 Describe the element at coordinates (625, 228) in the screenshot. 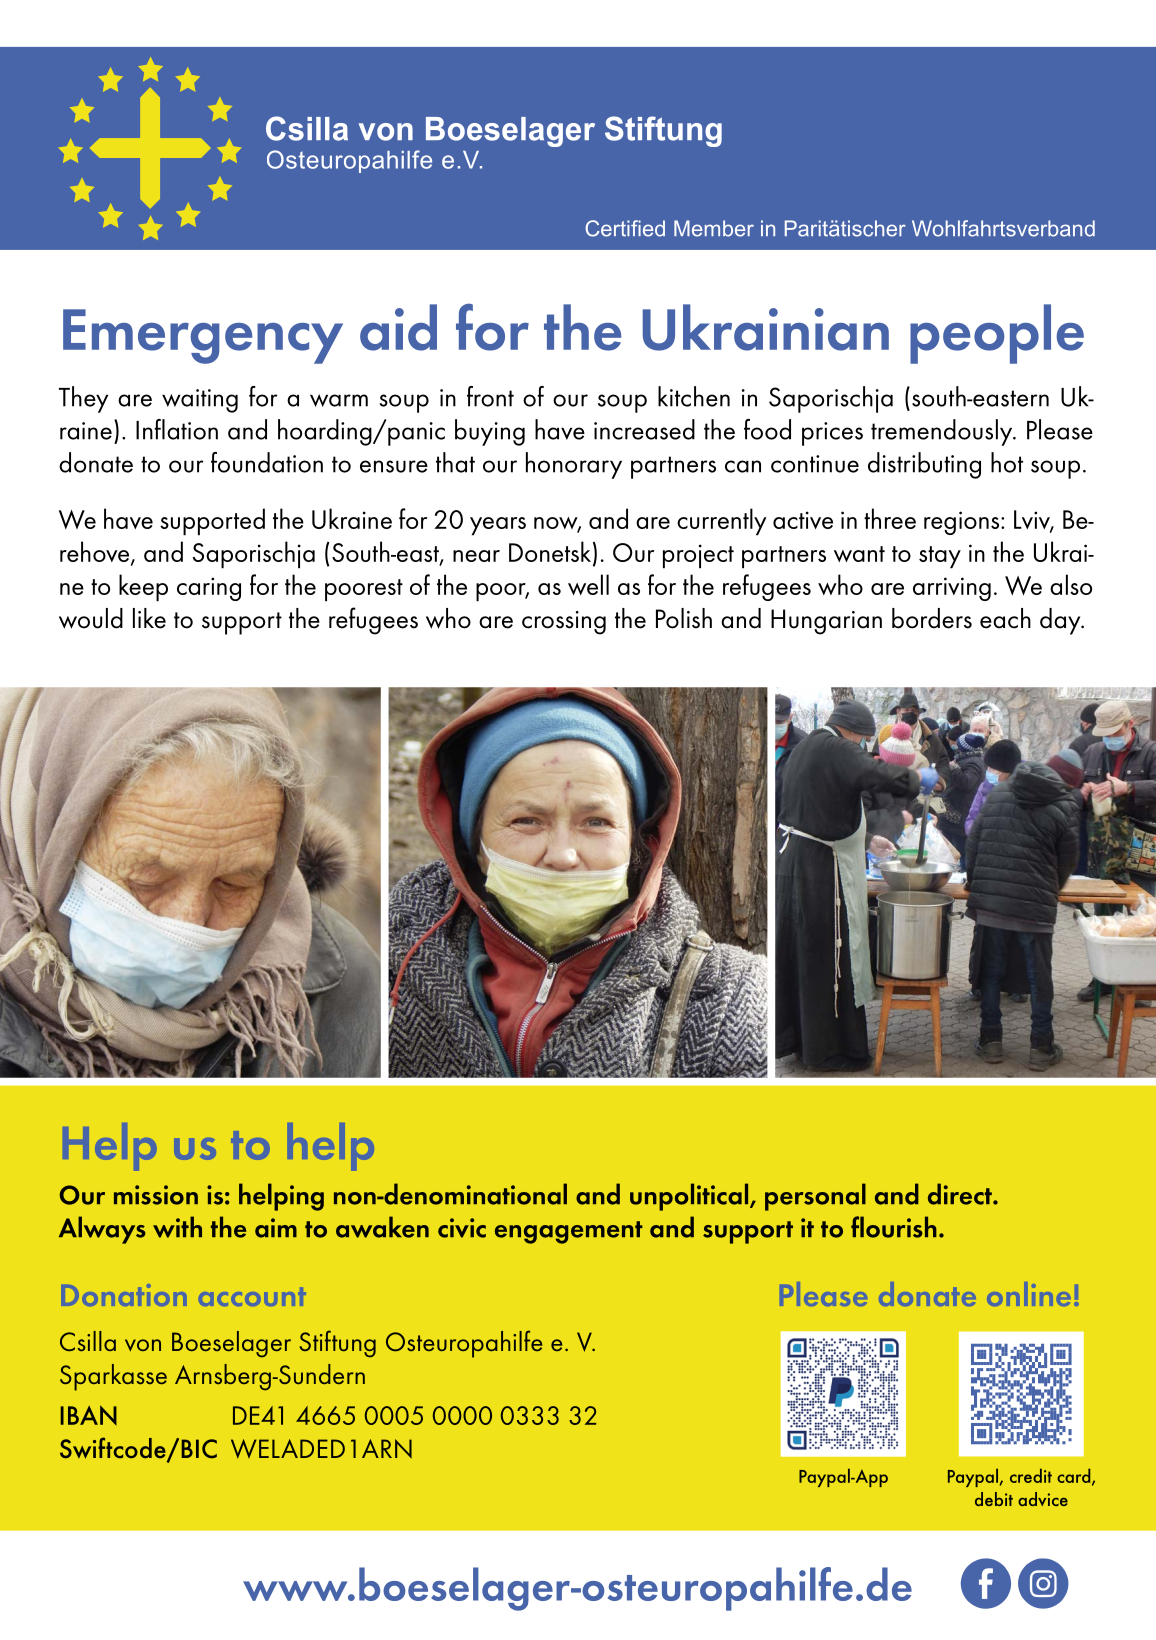

I see `Certified` at that location.
